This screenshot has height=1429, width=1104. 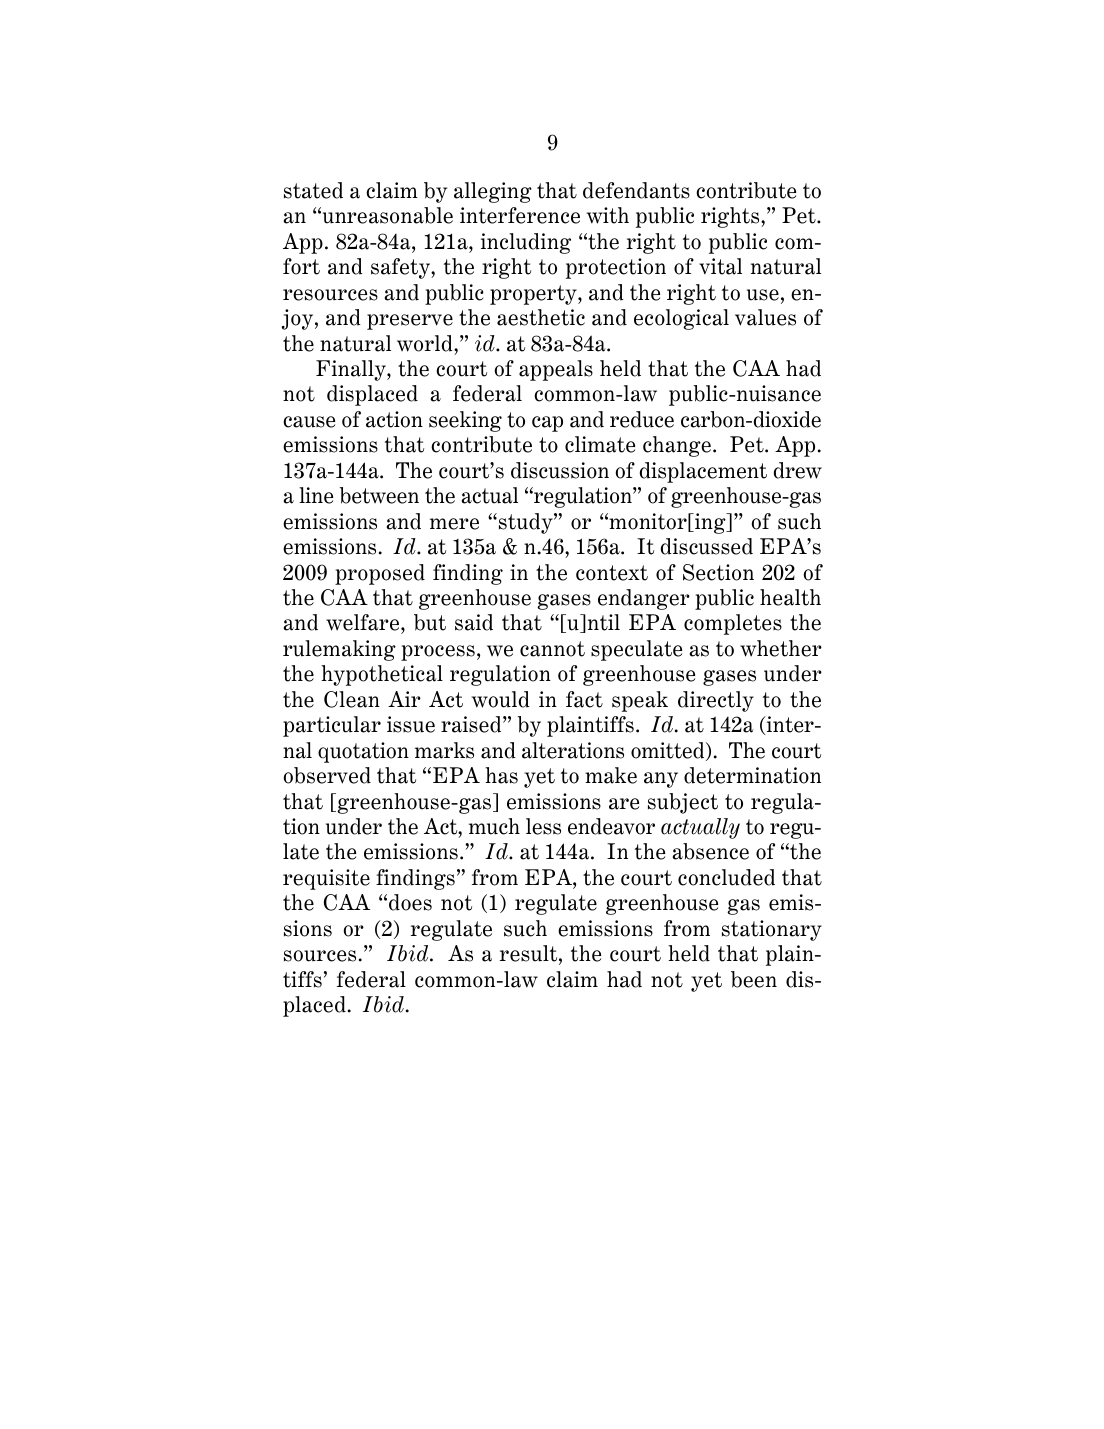 I want to click on vital, so click(x=720, y=266).
